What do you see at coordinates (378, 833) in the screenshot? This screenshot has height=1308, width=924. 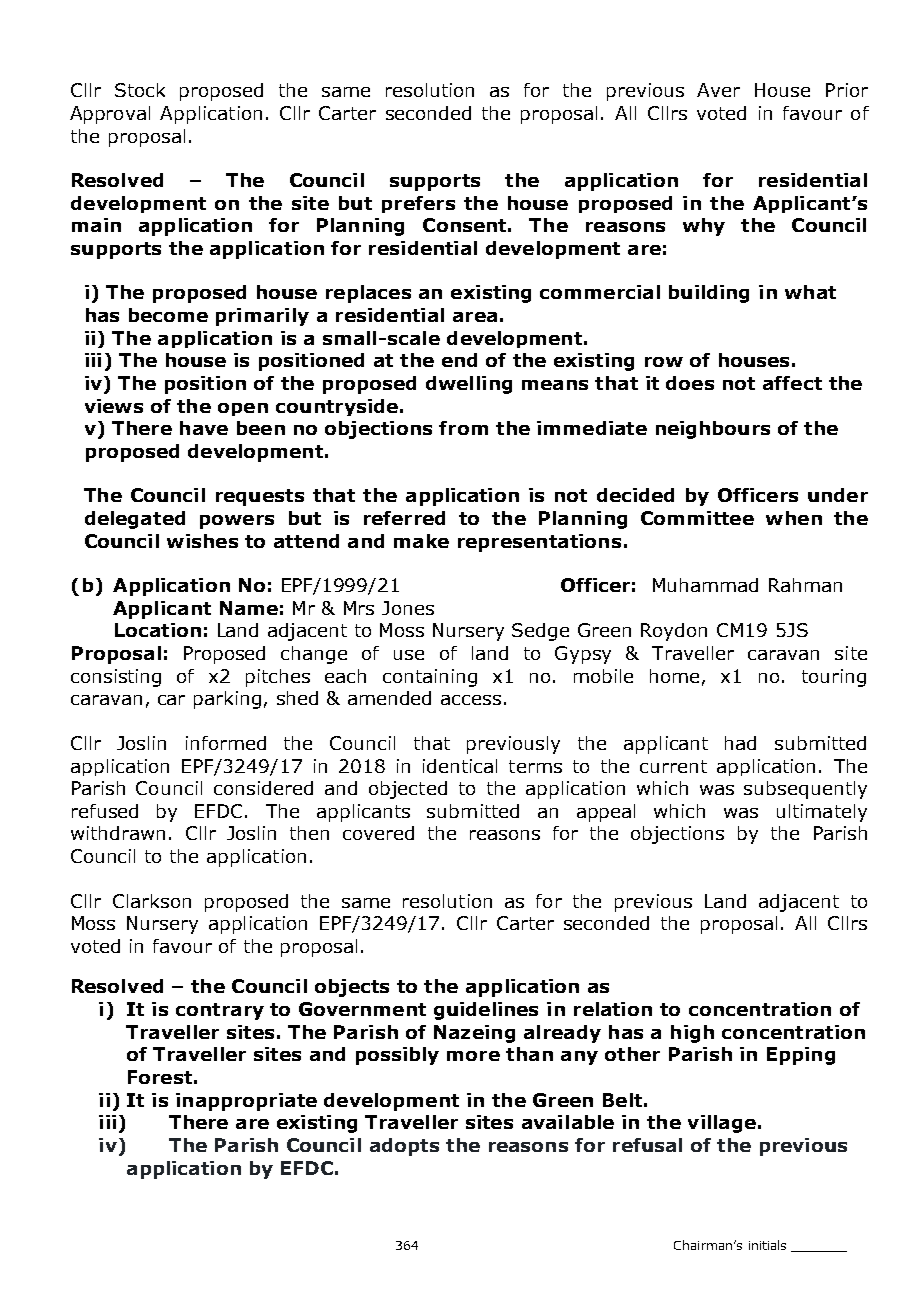 I see `covered` at bounding box center [378, 833].
